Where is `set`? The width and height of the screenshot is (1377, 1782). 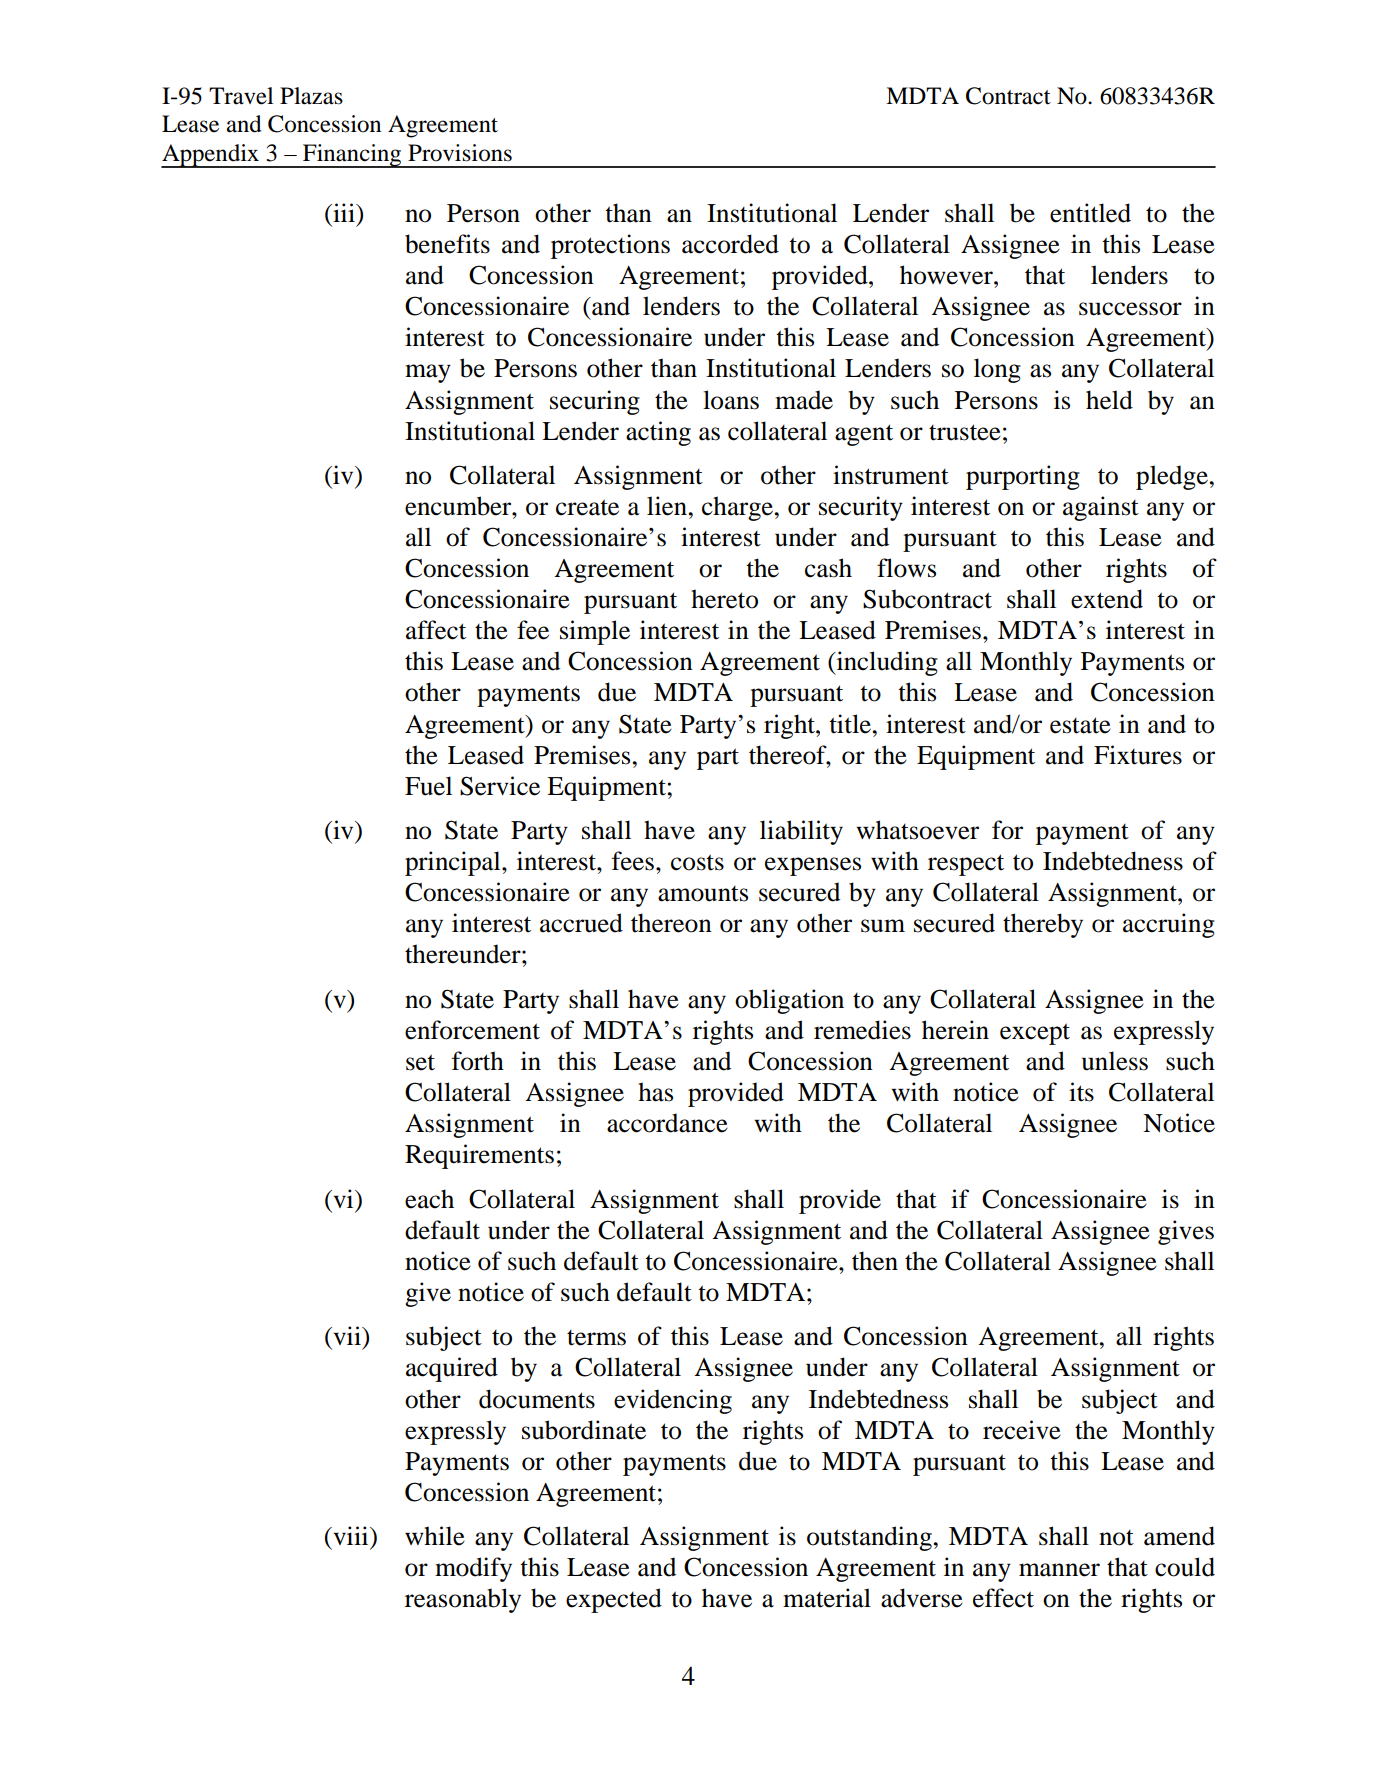
set is located at coordinates (420, 1062).
